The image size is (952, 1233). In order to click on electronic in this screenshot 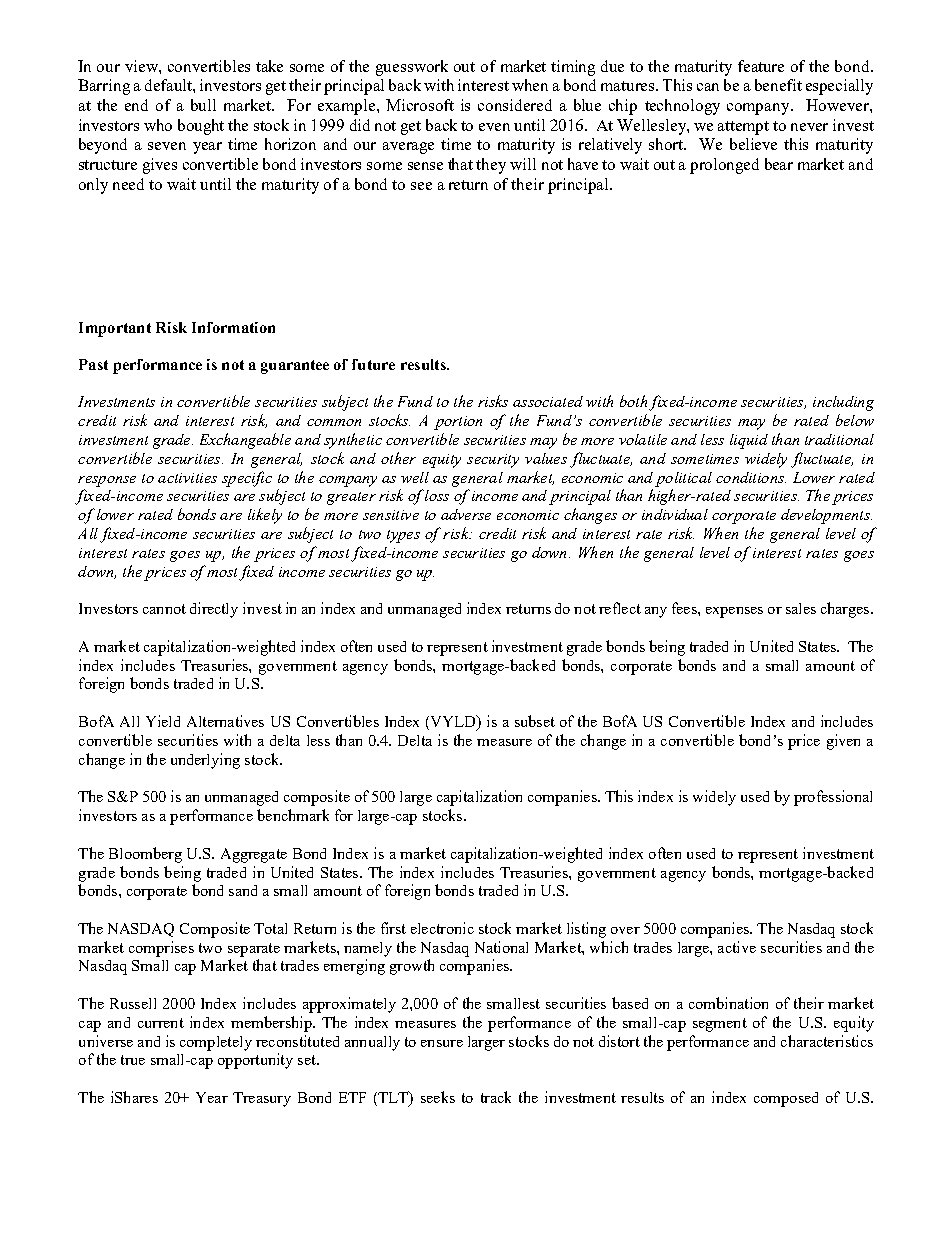, I will do `click(442, 928)`.
